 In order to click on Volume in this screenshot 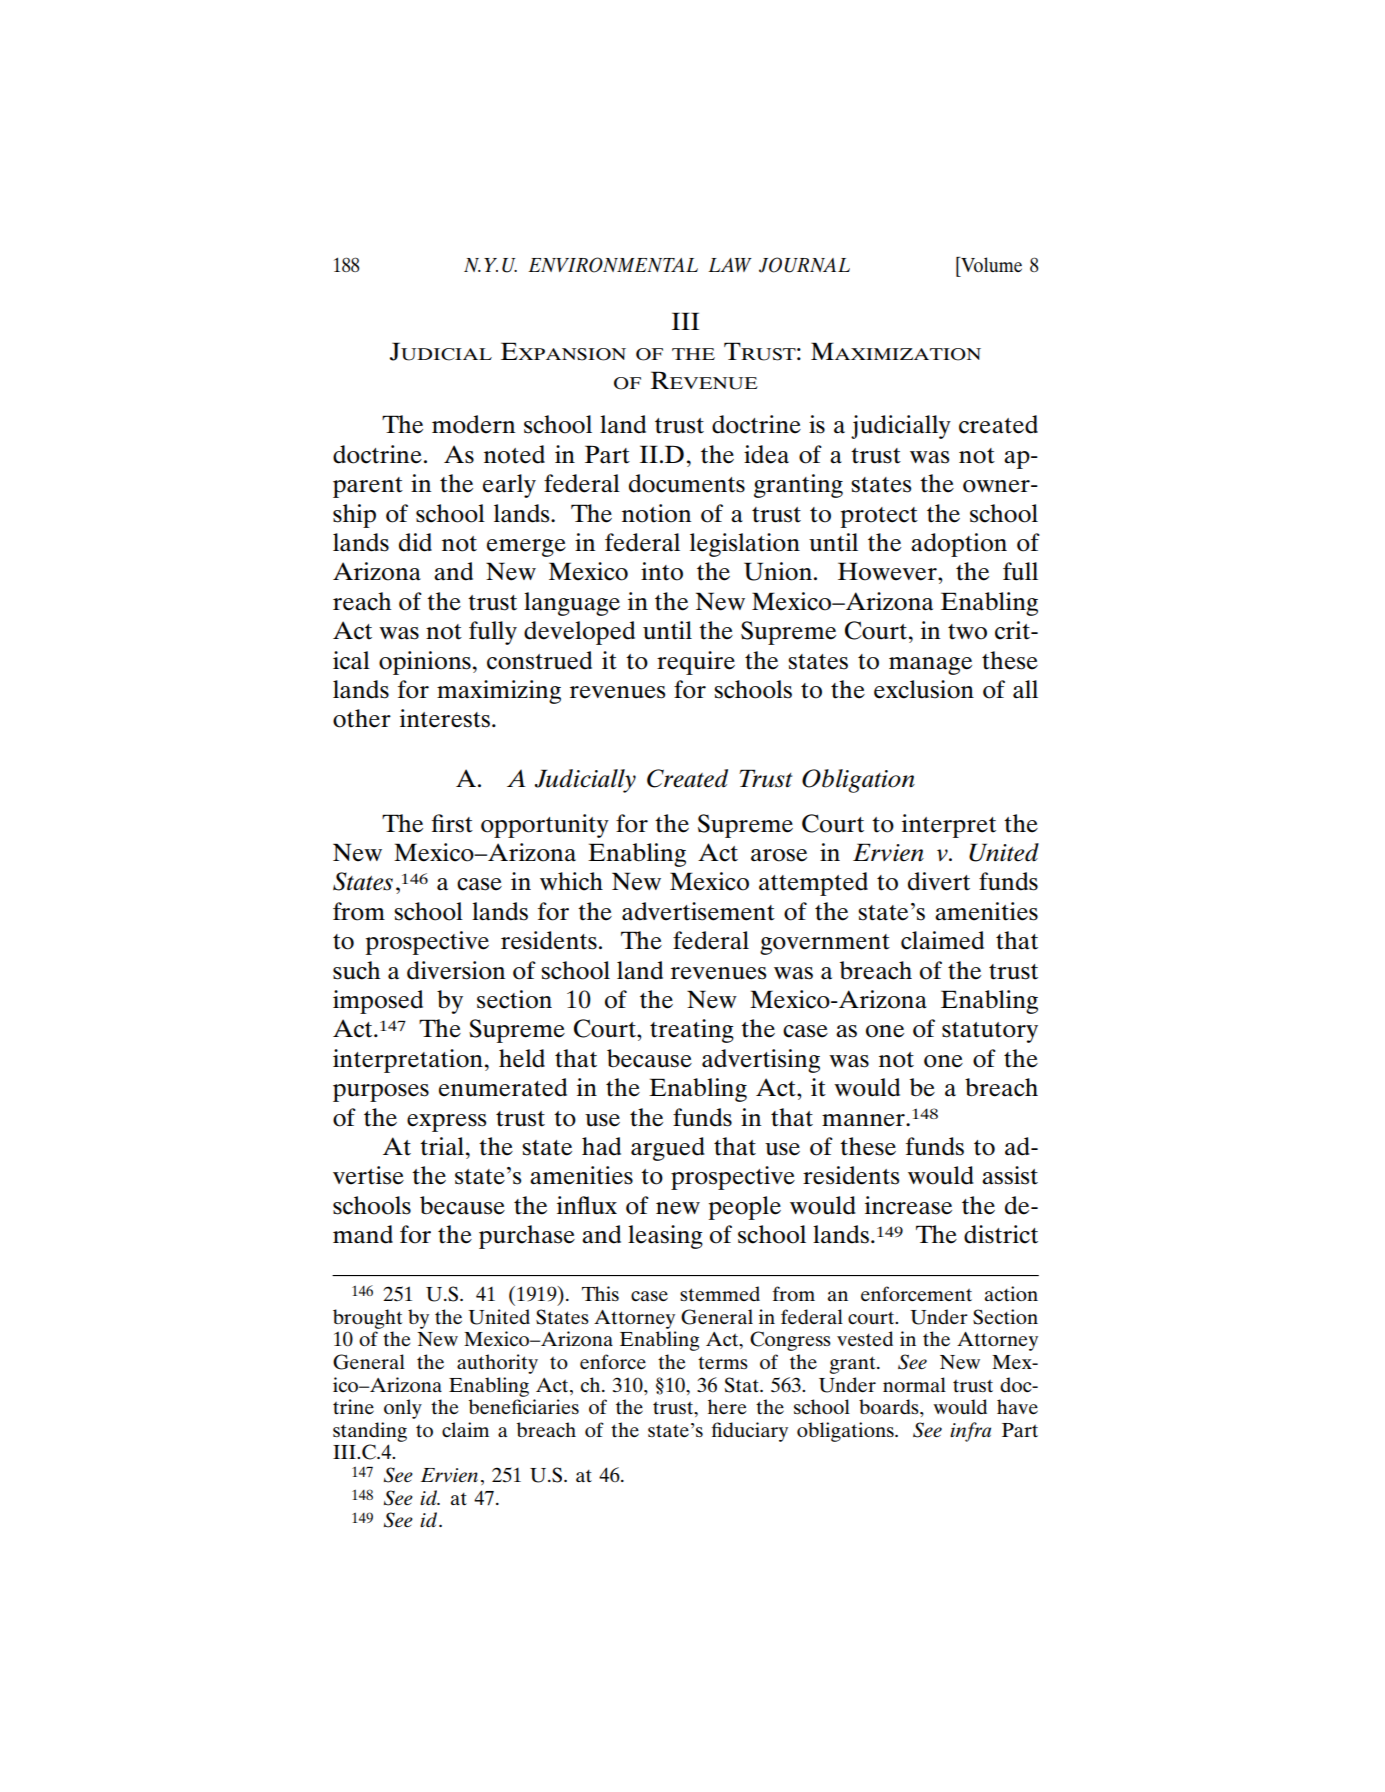, I will do `click(990, 264)`.
